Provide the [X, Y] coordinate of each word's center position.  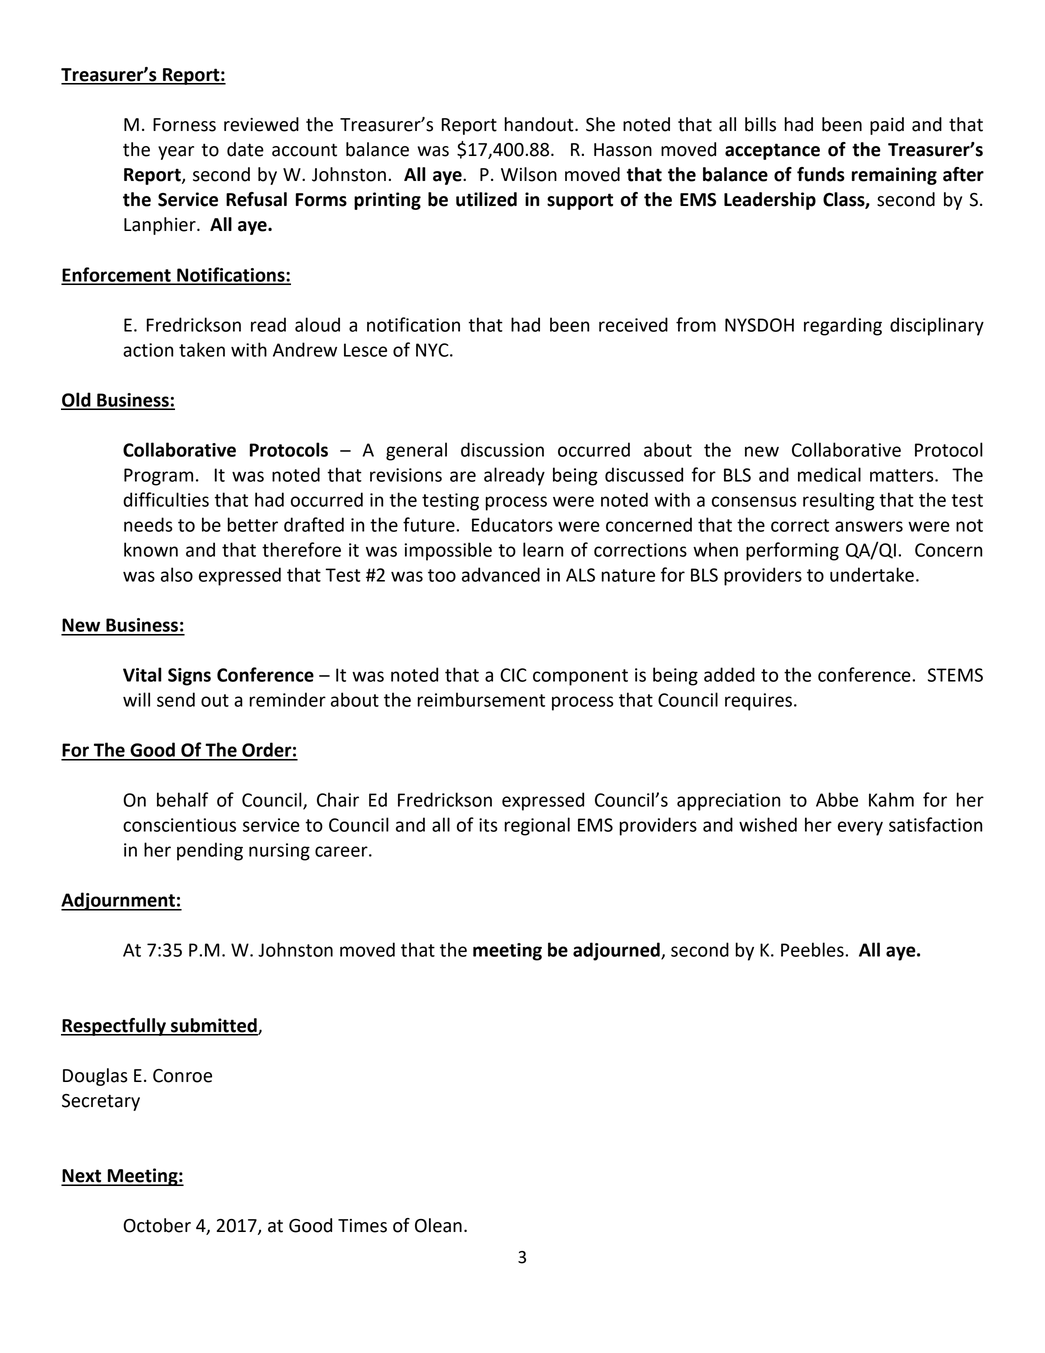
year [176, 153]
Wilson [529, 174]
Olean [438, 1225]
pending [210, 851]
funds [821, 174]
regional [537, 826]
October [157, 1225]
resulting [839, 501]
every [860, 828]
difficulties [166, 499]
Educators [512, 524]
